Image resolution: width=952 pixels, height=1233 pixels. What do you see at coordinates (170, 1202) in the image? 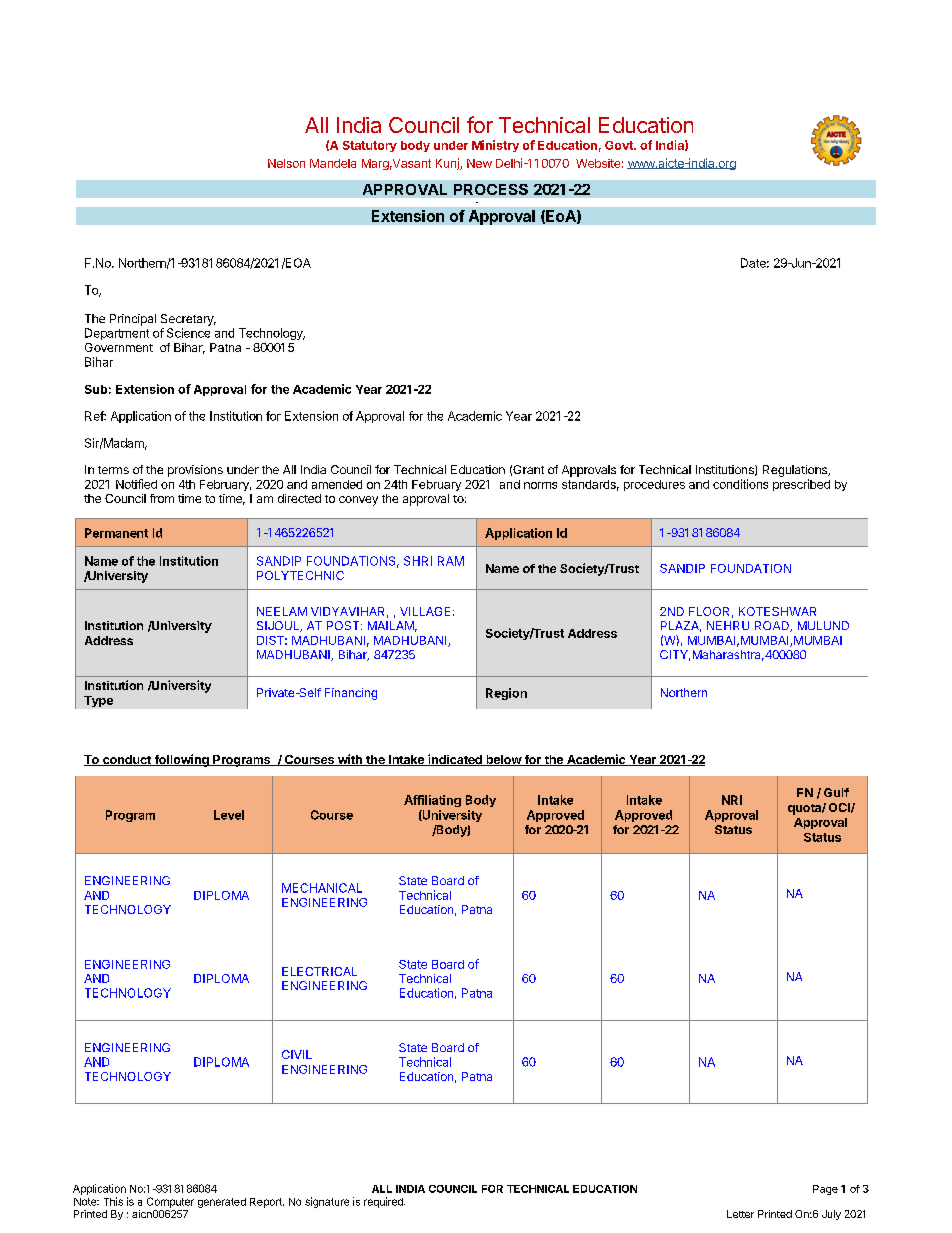
I see `Computer` at bounding box center [170, 1202].
